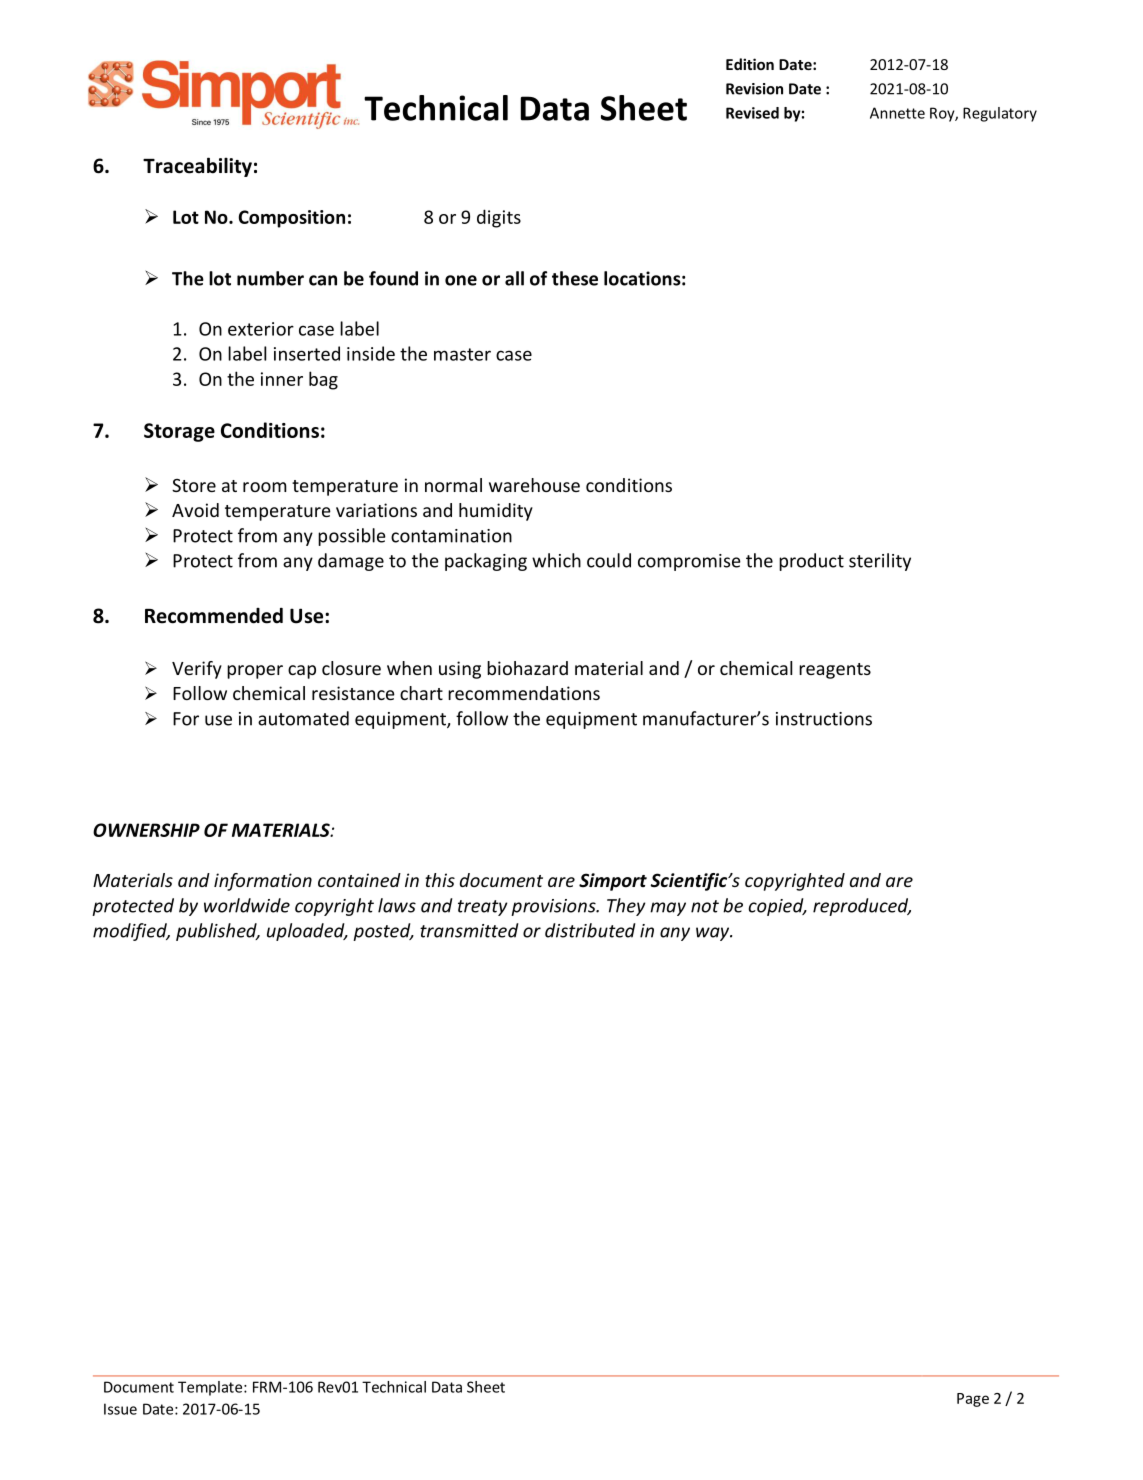  What do you see at coordinates (179, 432) in the image?
I see `Storage` at bounding box center [179, 432].
